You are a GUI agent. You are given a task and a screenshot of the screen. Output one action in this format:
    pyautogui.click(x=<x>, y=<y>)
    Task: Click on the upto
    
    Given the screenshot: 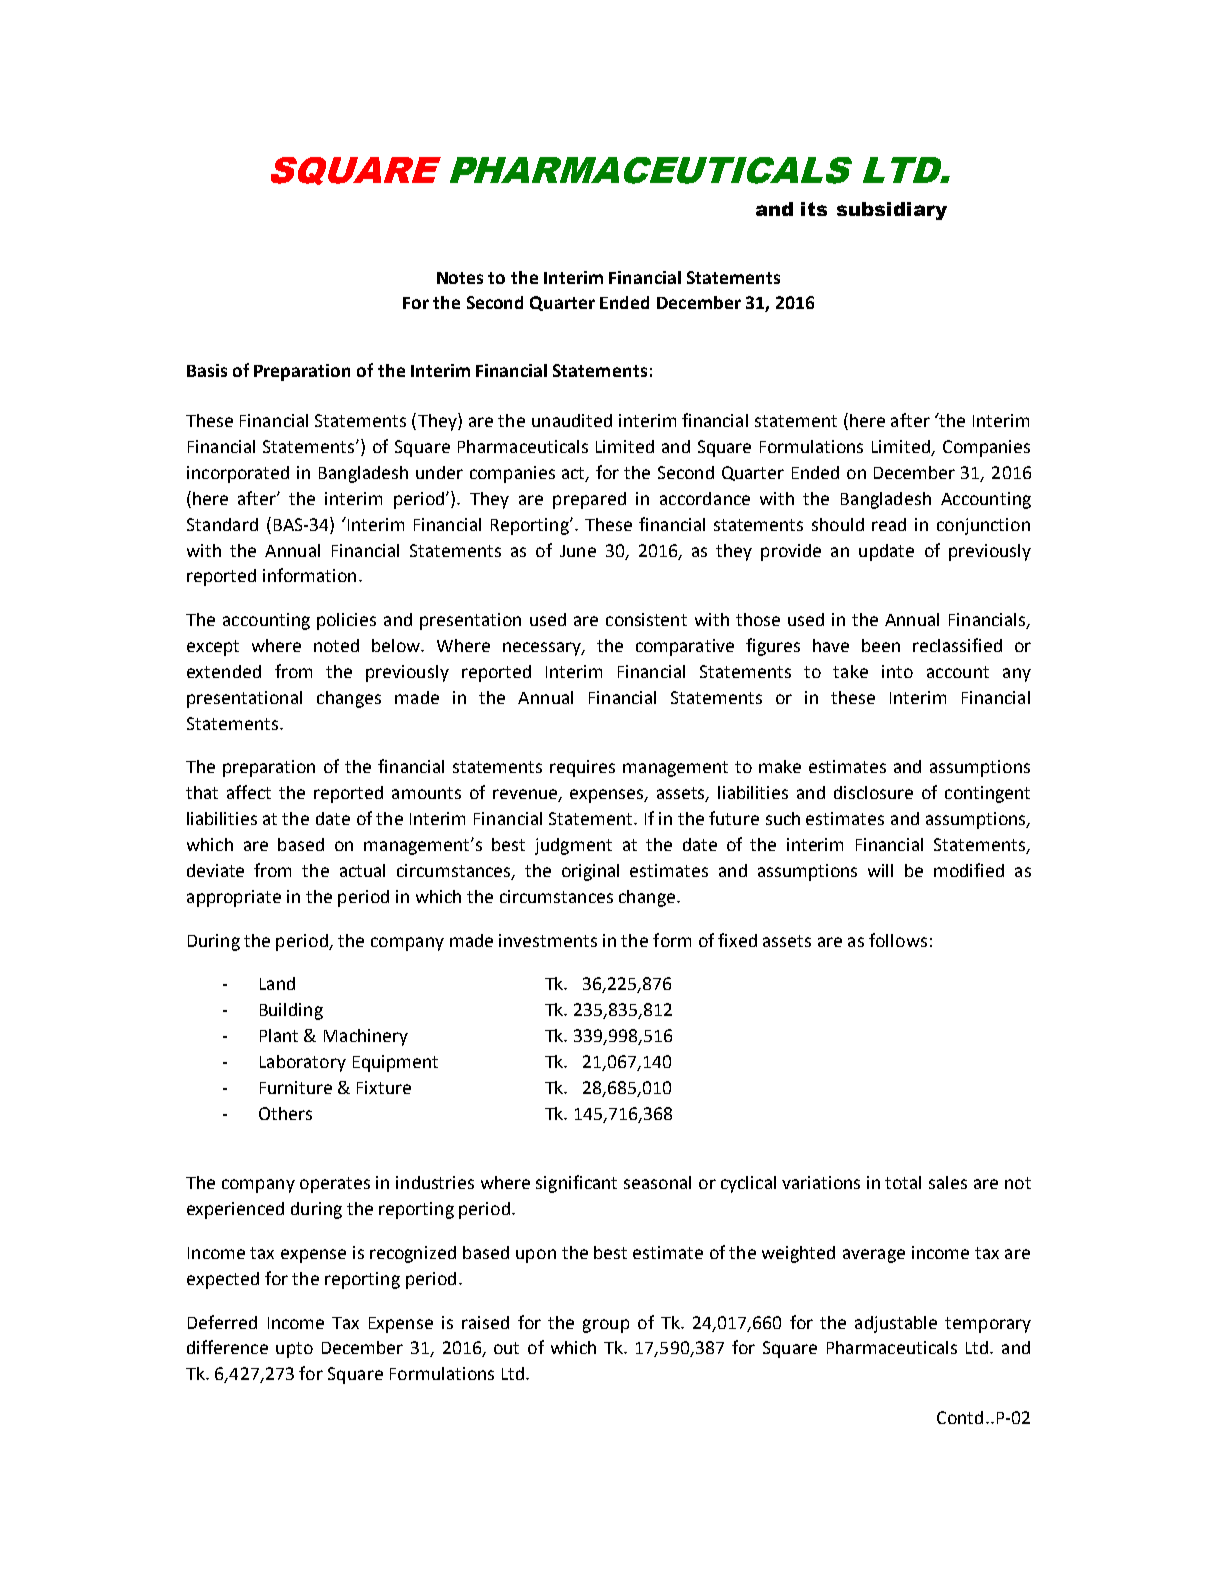 What is the action you would take?
    pyautogui.click(x=294, y=1350)
